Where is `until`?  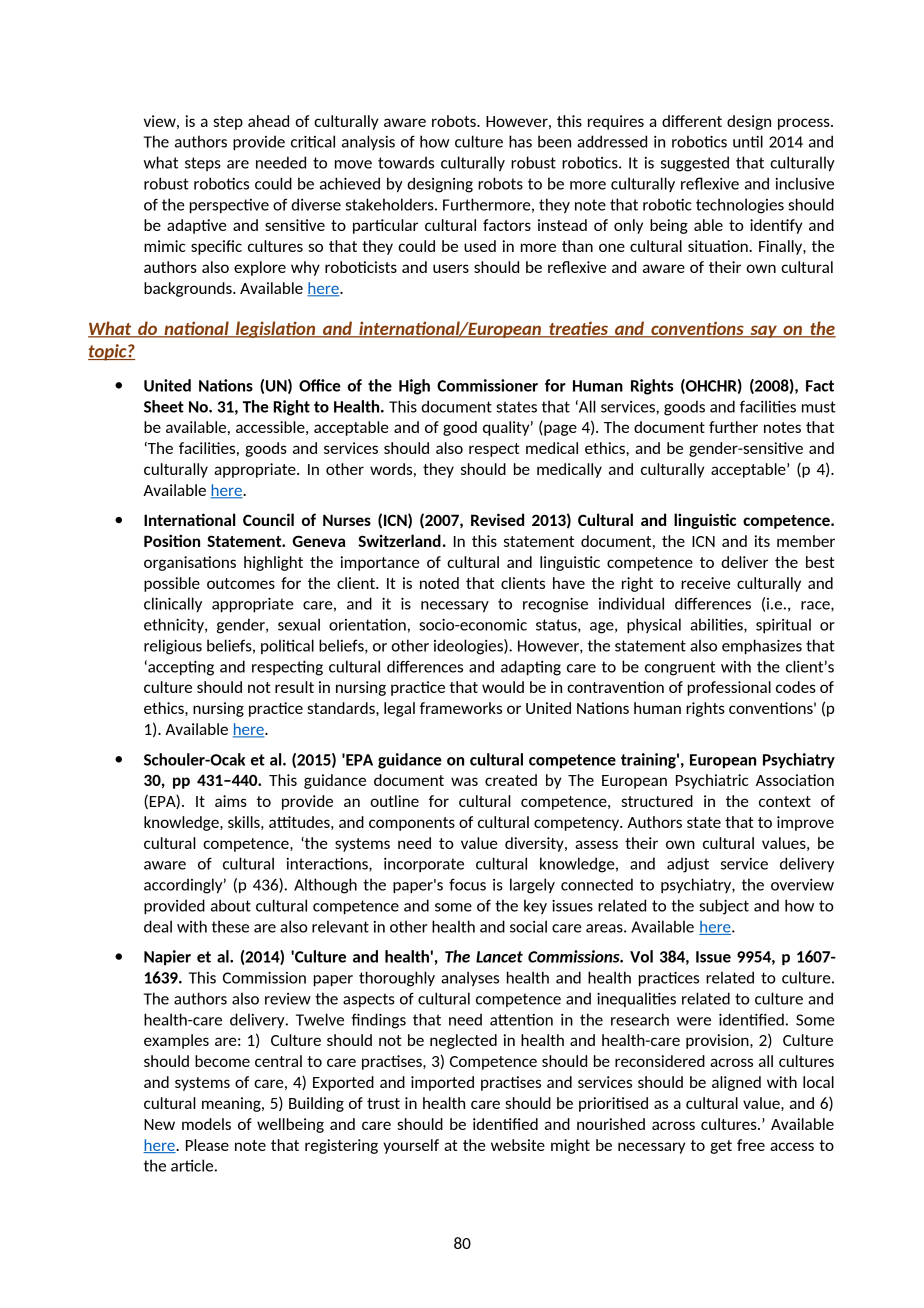
until is located at coordinates (748, 141).
